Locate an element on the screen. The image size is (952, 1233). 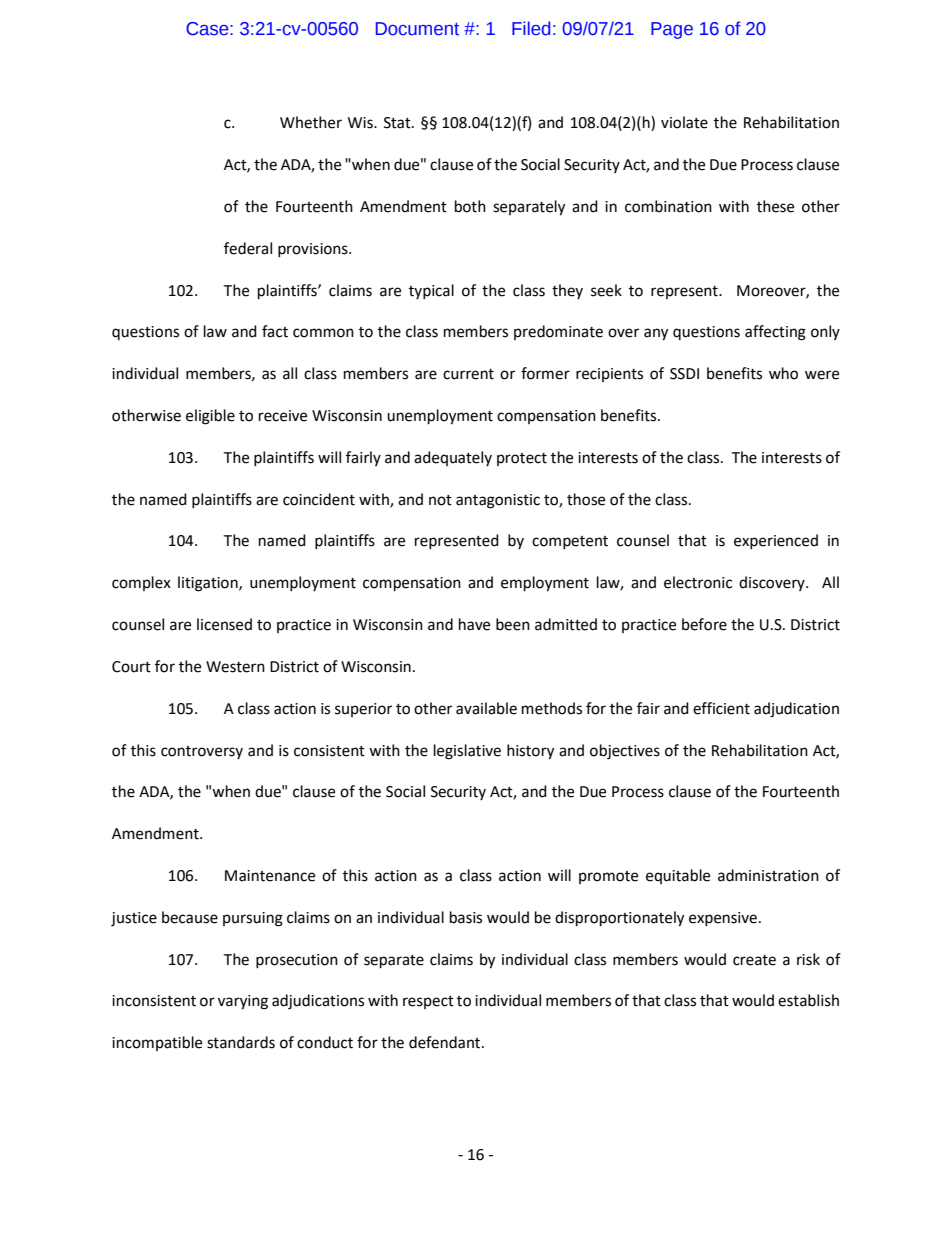
efficient is located at coordinates (721, 708).
